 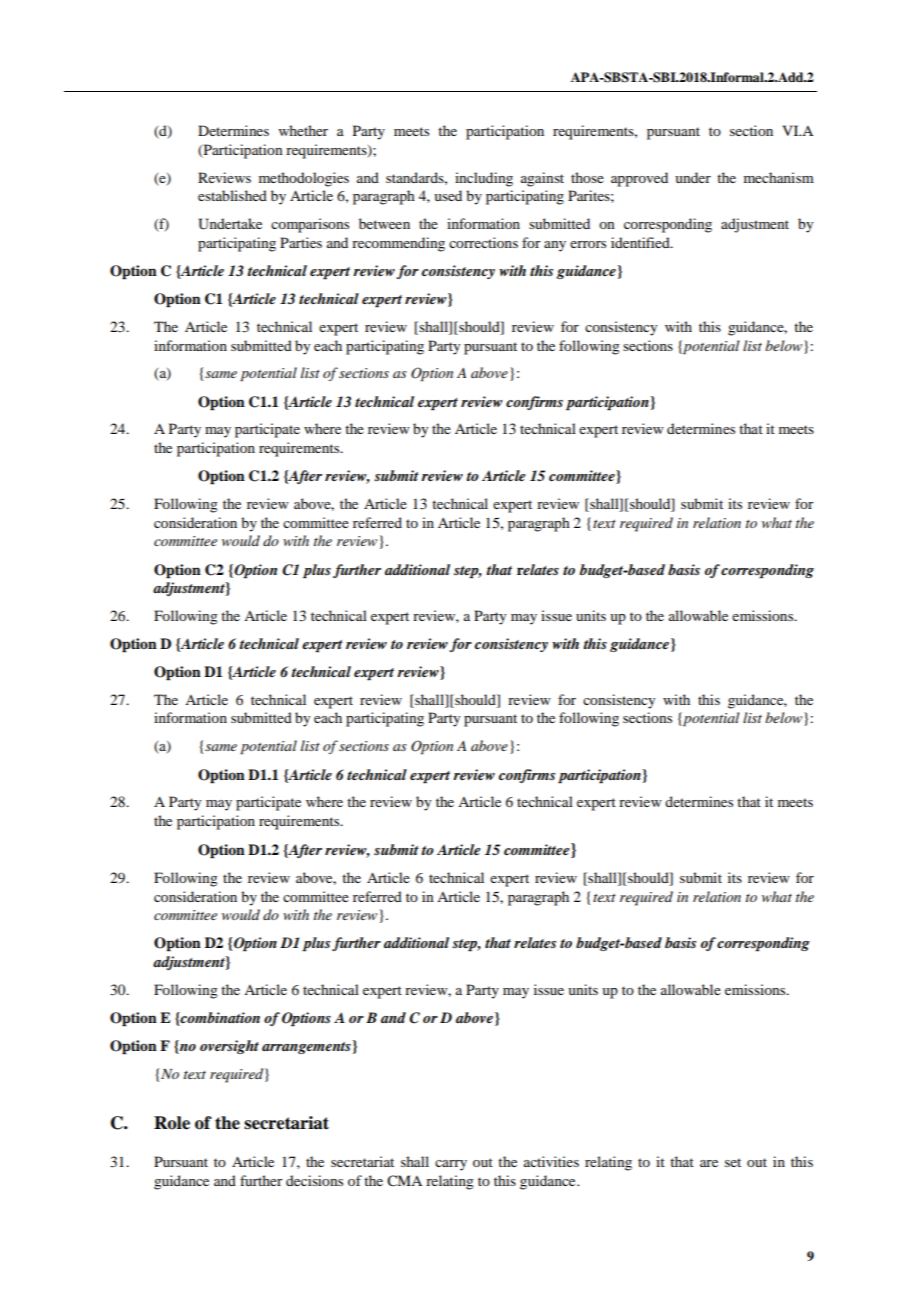 What do you see at coordinates (314, 1180) in the screenshot?
I see `decisions` at bounding box center [314, 1180].
